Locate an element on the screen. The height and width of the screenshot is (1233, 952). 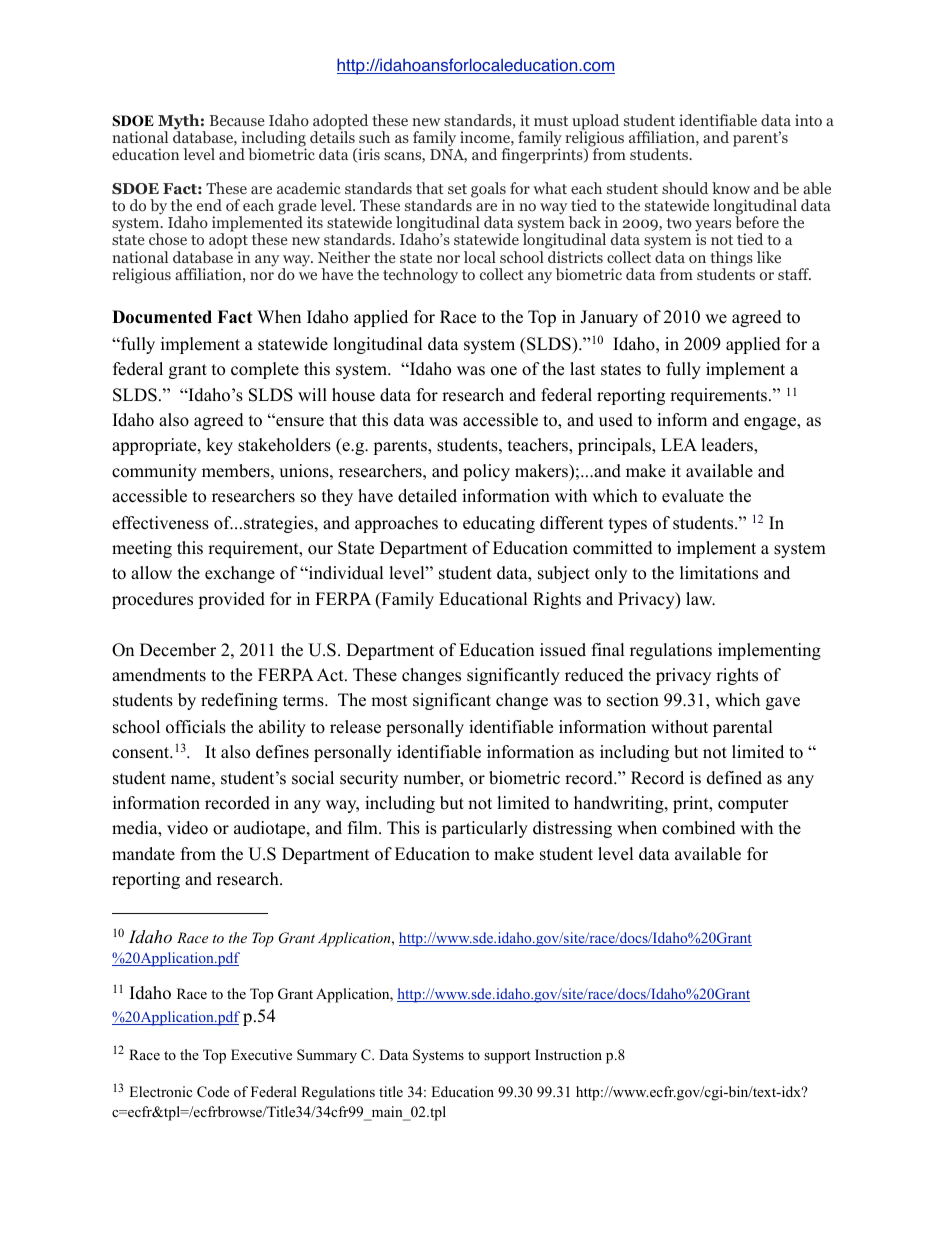
Code is located at coordinates (213, 1092).
